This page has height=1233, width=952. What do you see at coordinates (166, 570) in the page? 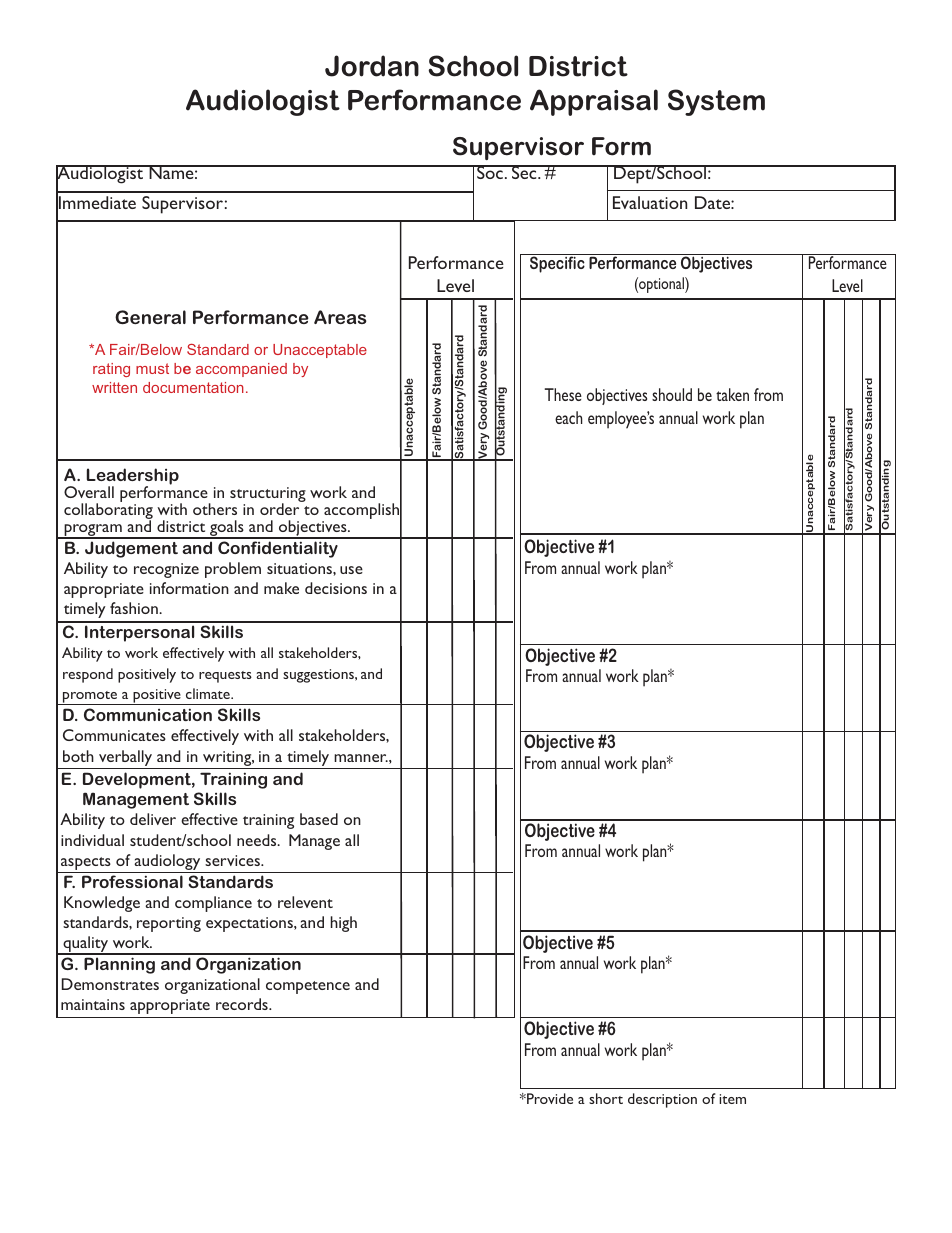
I see `recognize` at bounding box center [166, 570].
